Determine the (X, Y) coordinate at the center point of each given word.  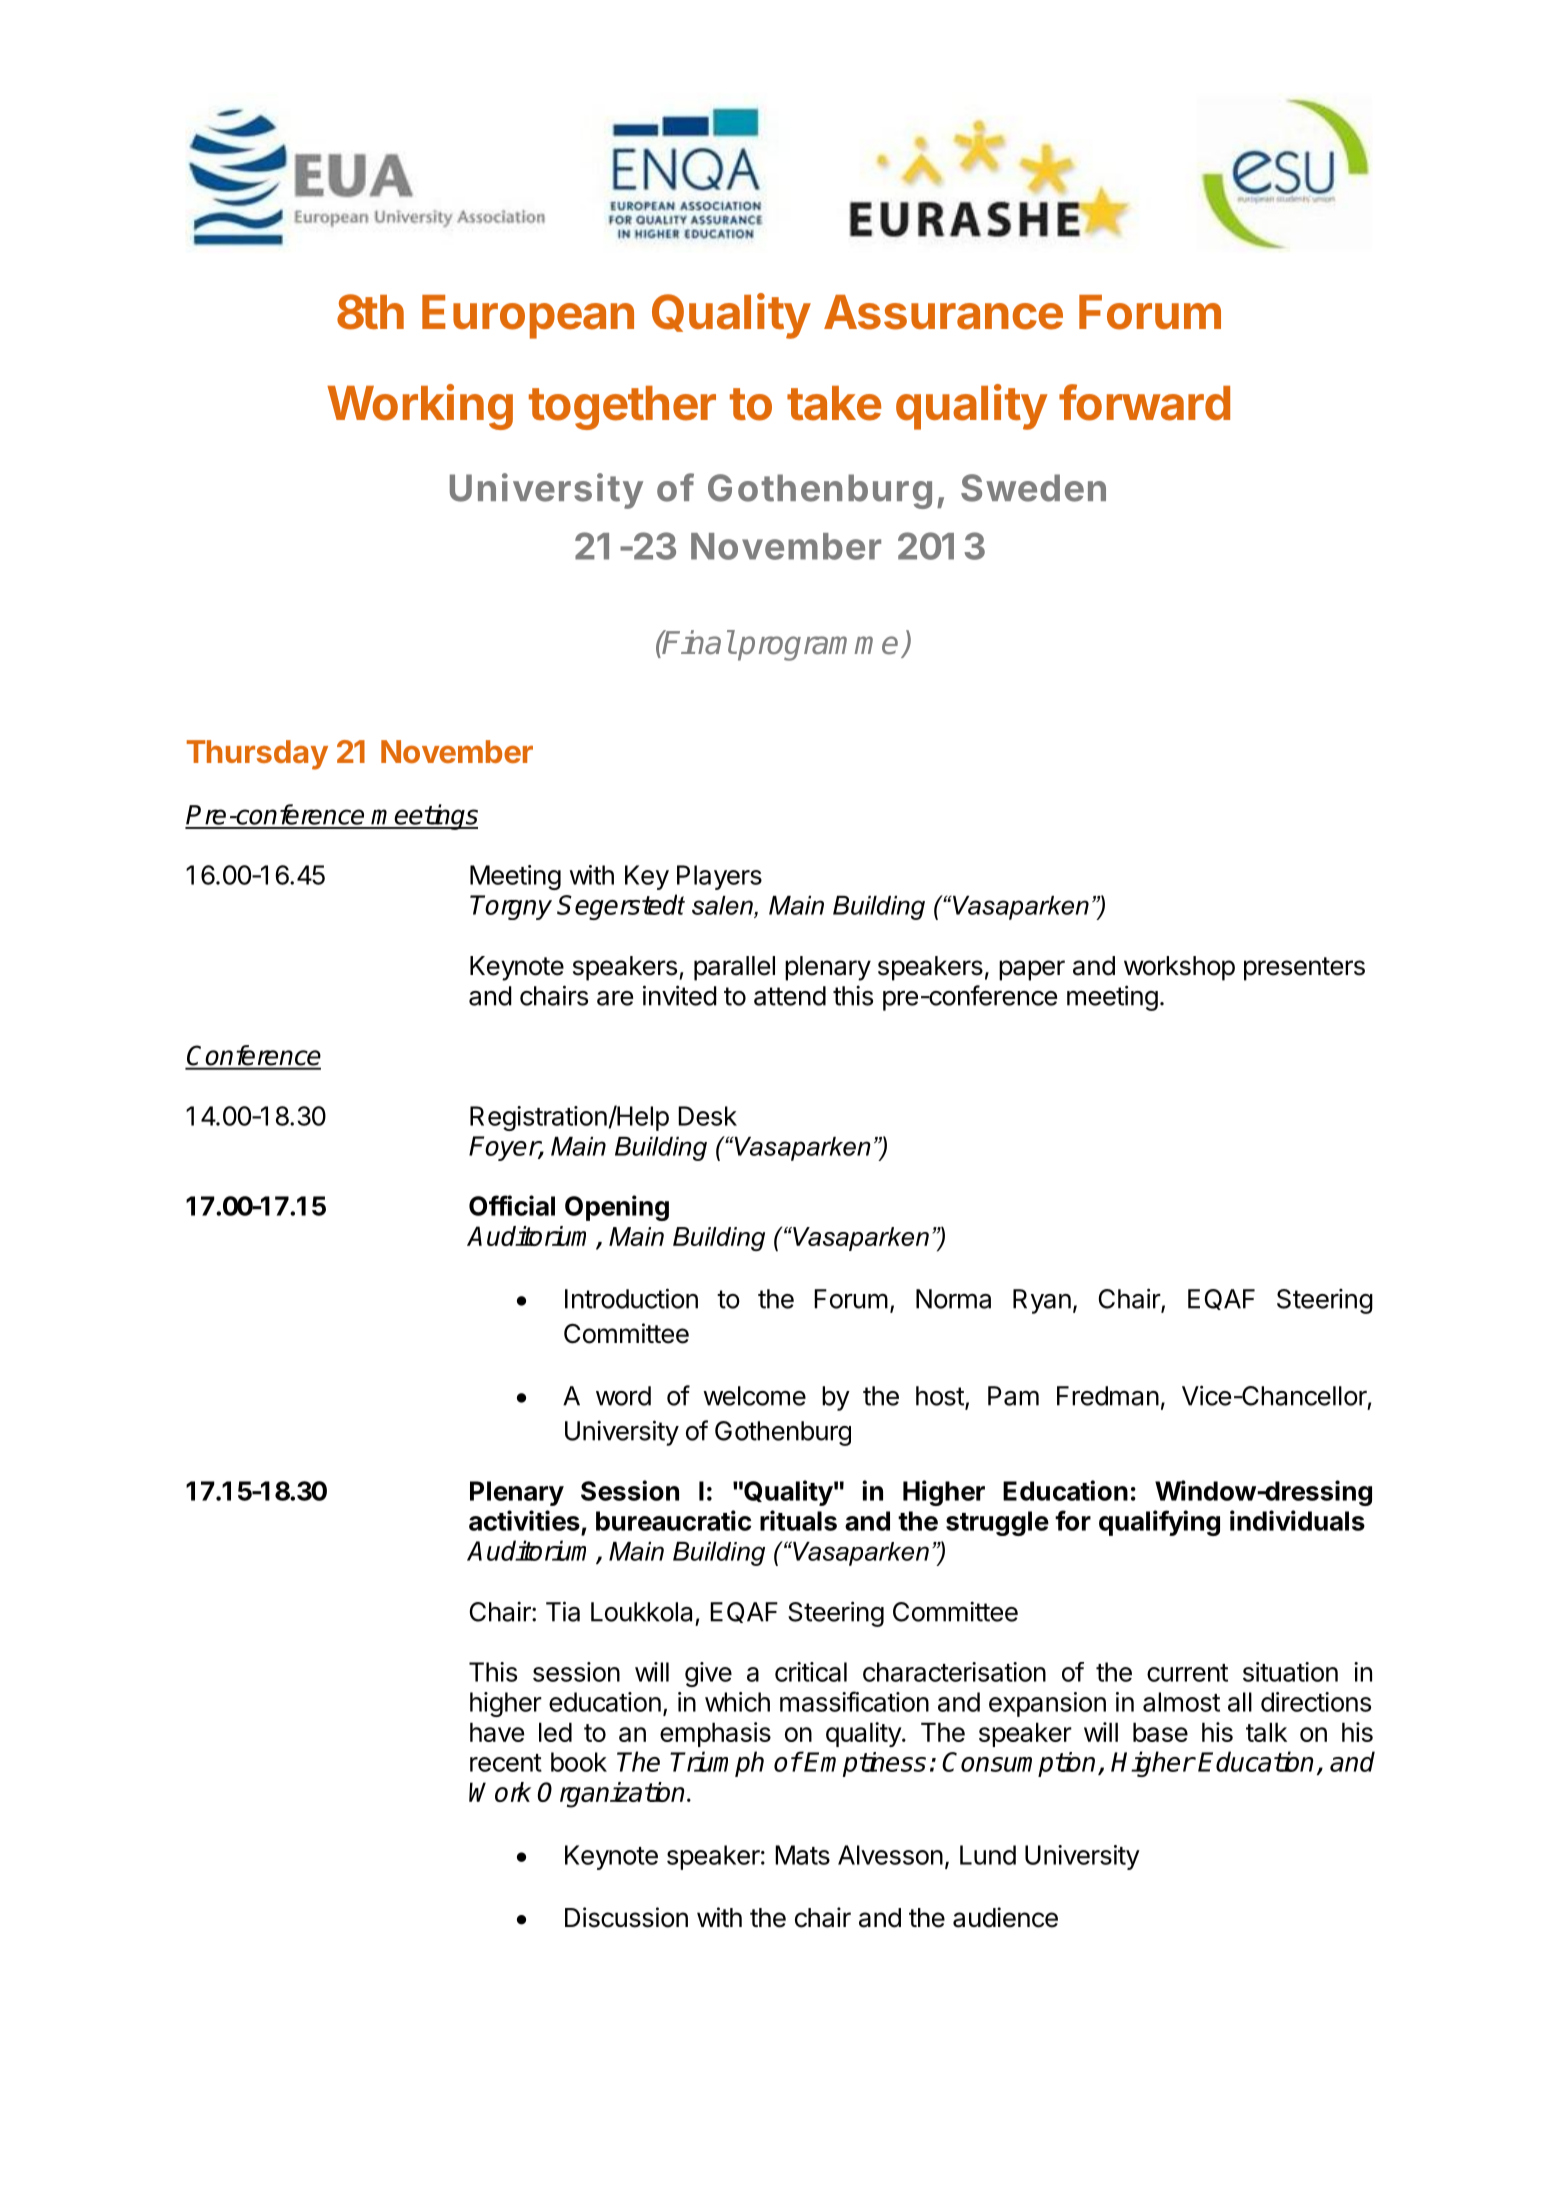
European (528, 317)
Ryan (1042, 1301)
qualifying (1159, 1523)
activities (524, 1520)
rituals (798, 1520)
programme (817, 648)
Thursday (257, 755)
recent (506, 1763)
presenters (1304, 969)
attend (790, 996)
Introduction (631, 1298)
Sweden (1033, 488)
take (834, 403)
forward (1144, 402)
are (615, 998)
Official (512, 1205)
